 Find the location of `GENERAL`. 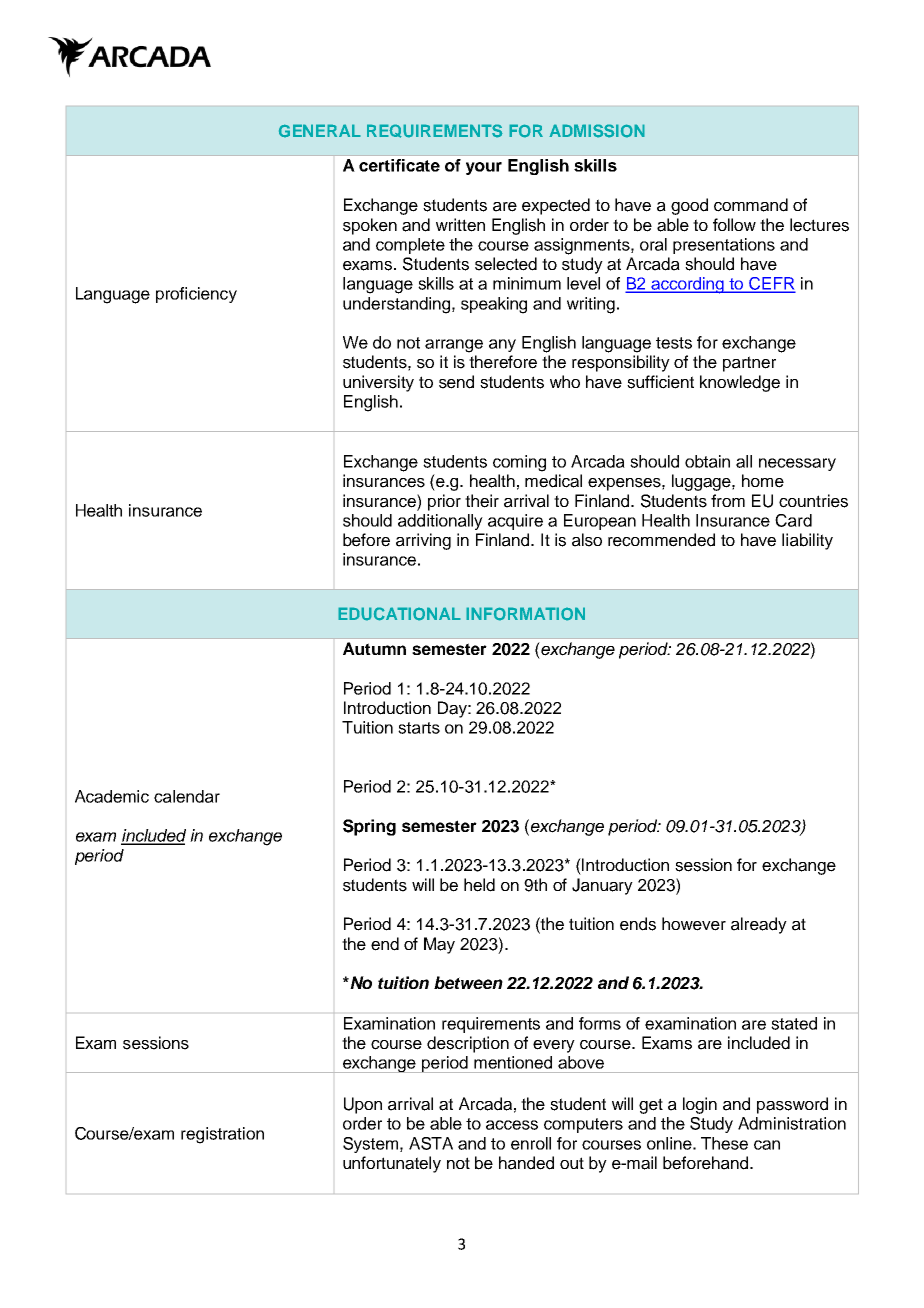

GENERAL is located at coordinates (320, 131).
